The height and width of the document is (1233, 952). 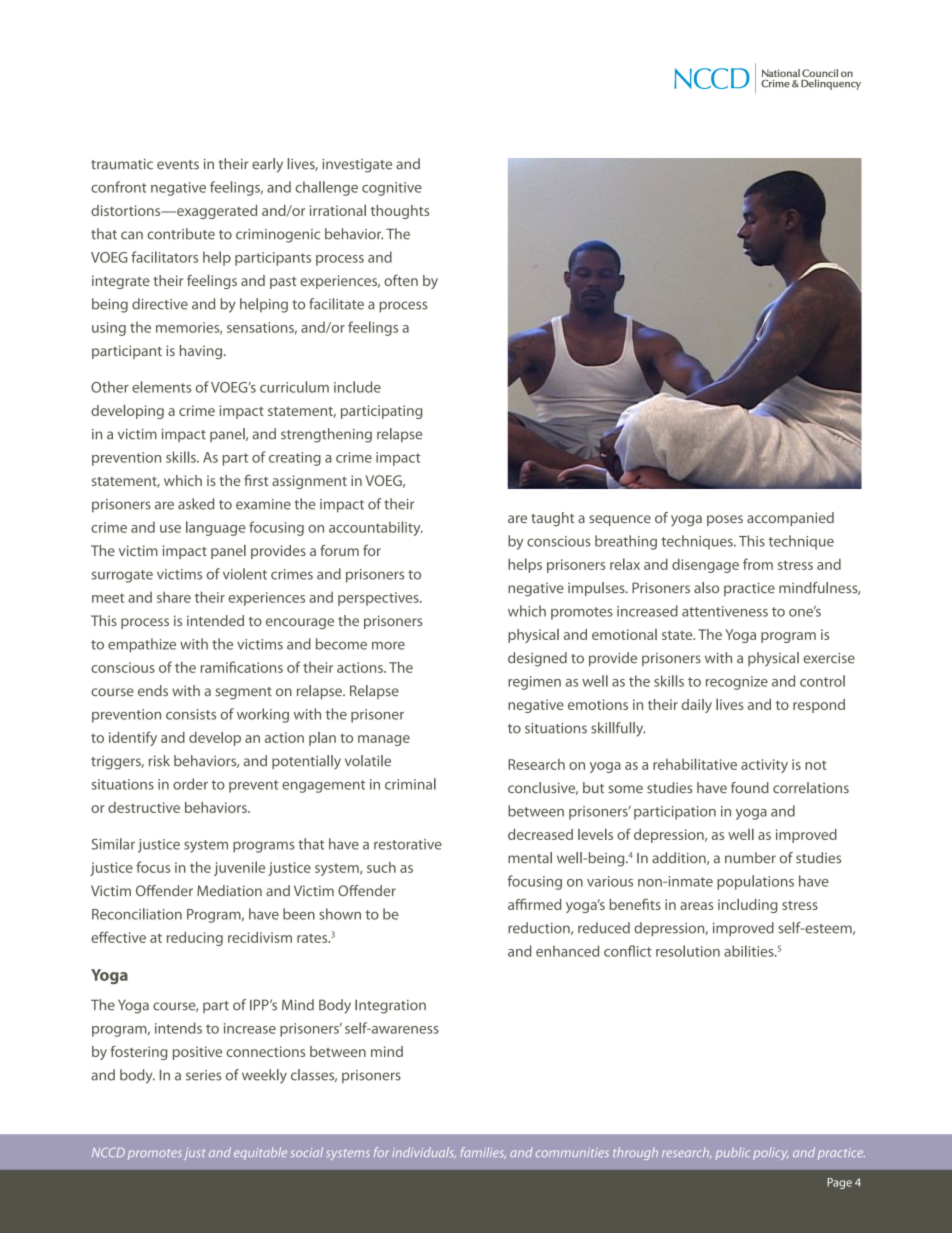 What do you see at coordinates (534, 683) in the document?
I see `regimen` at bounding box center [534, 683].
